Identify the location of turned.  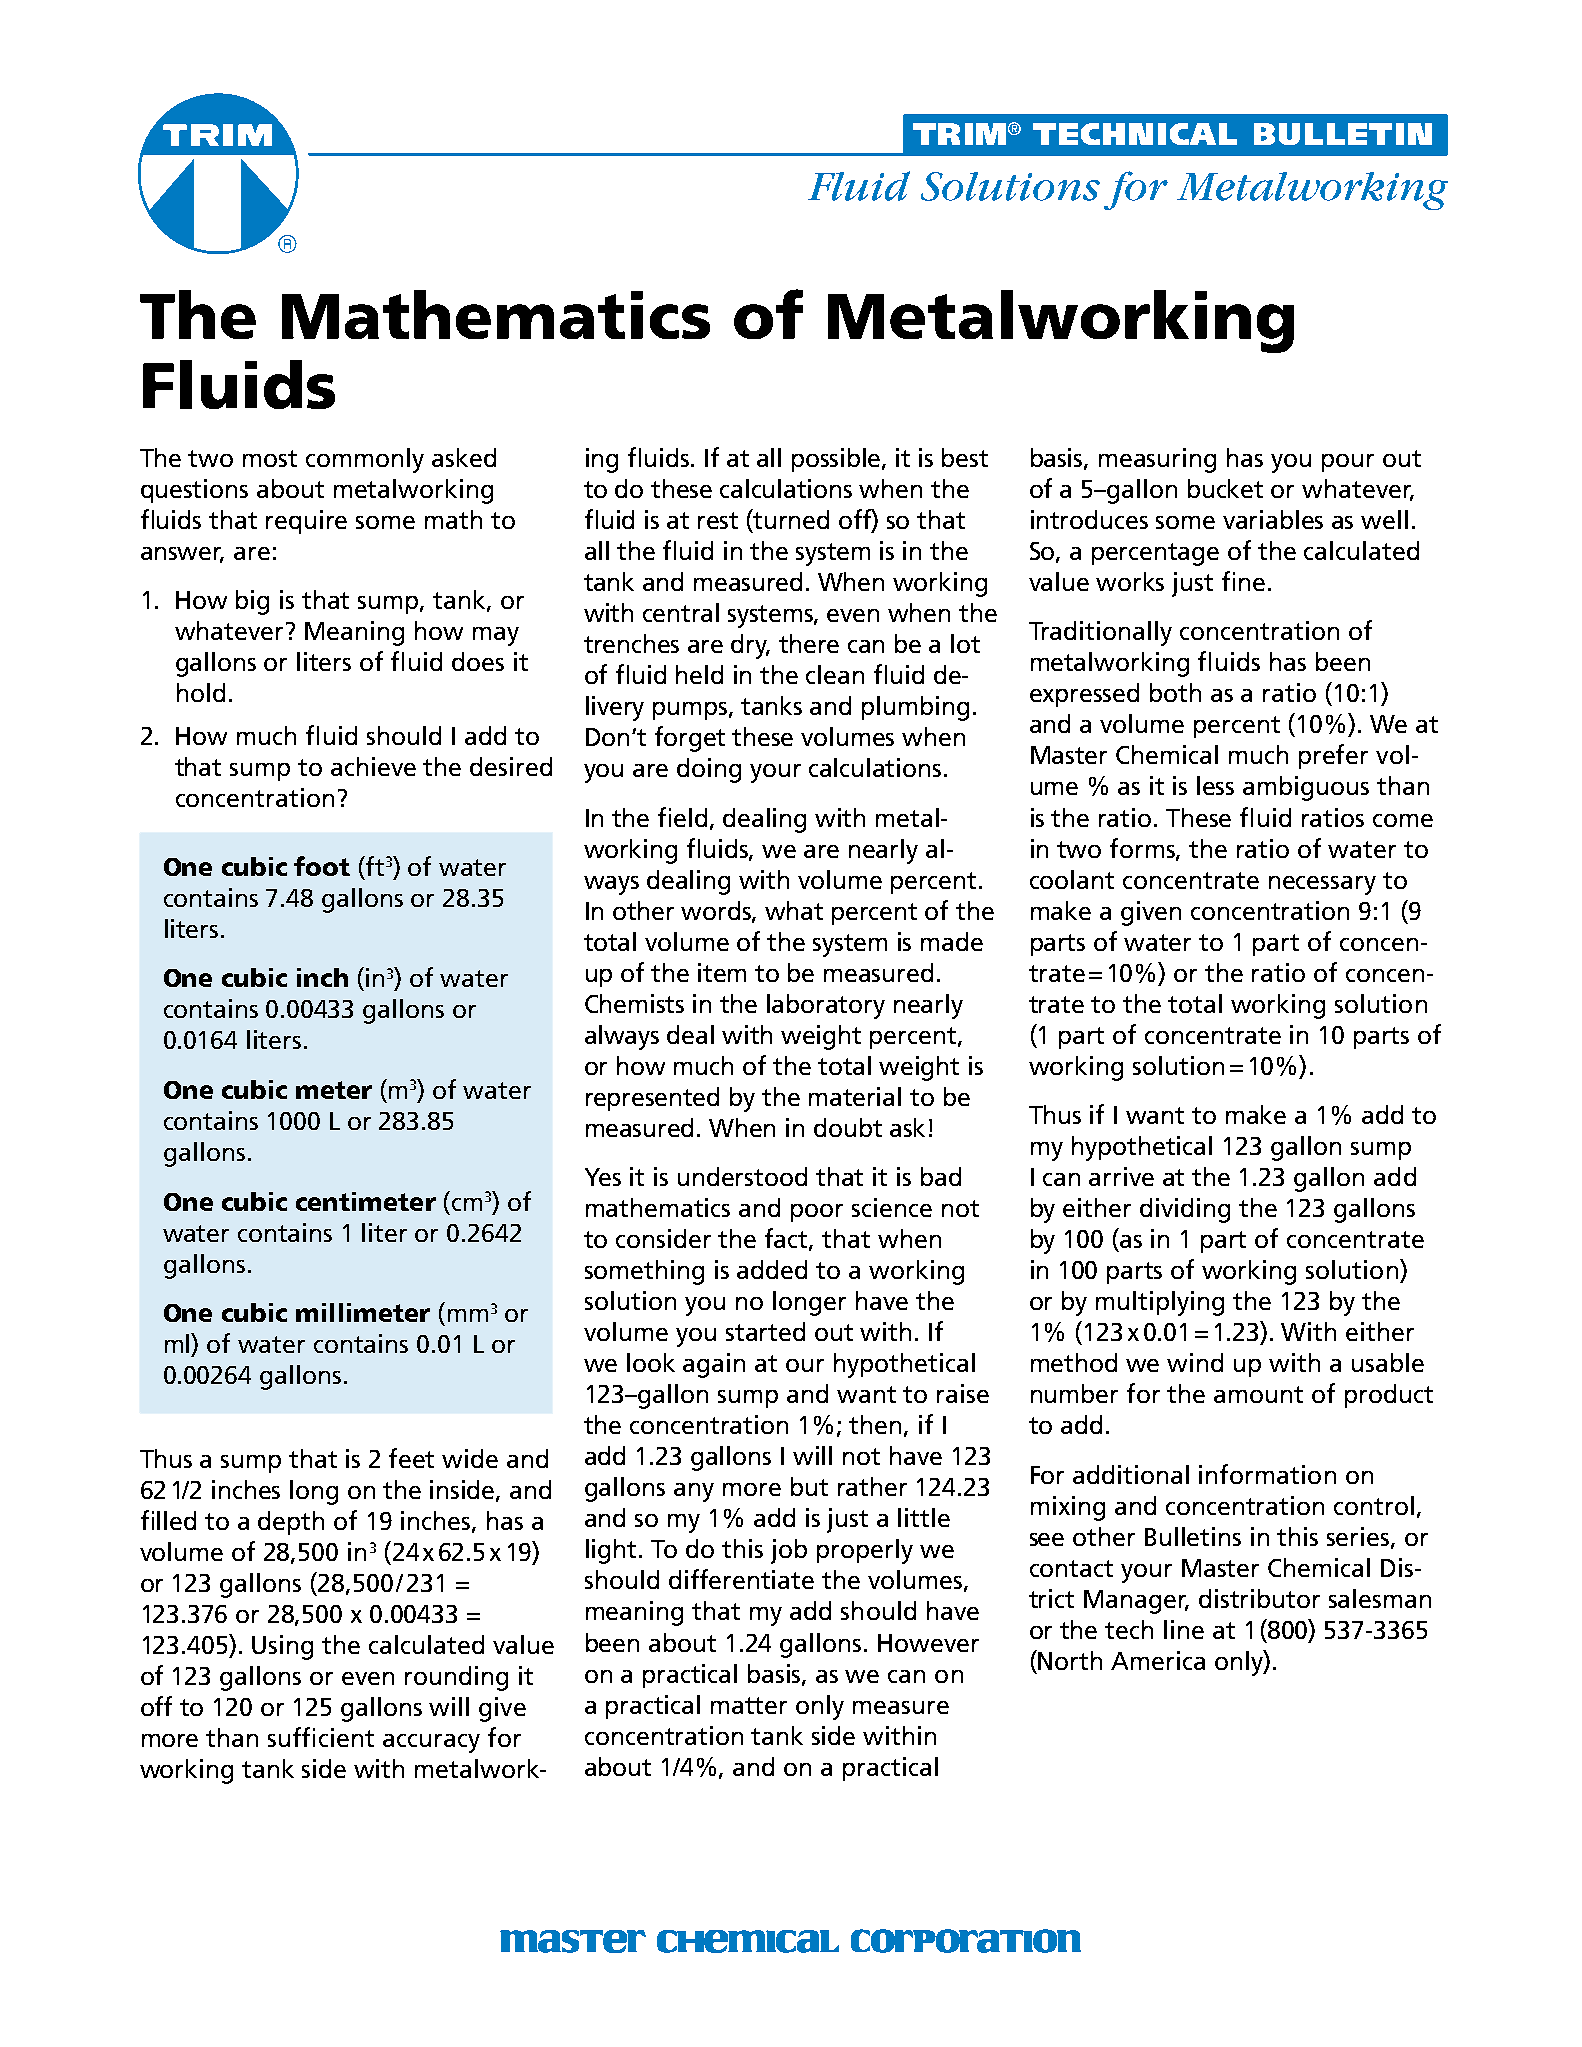
(790, 519).
